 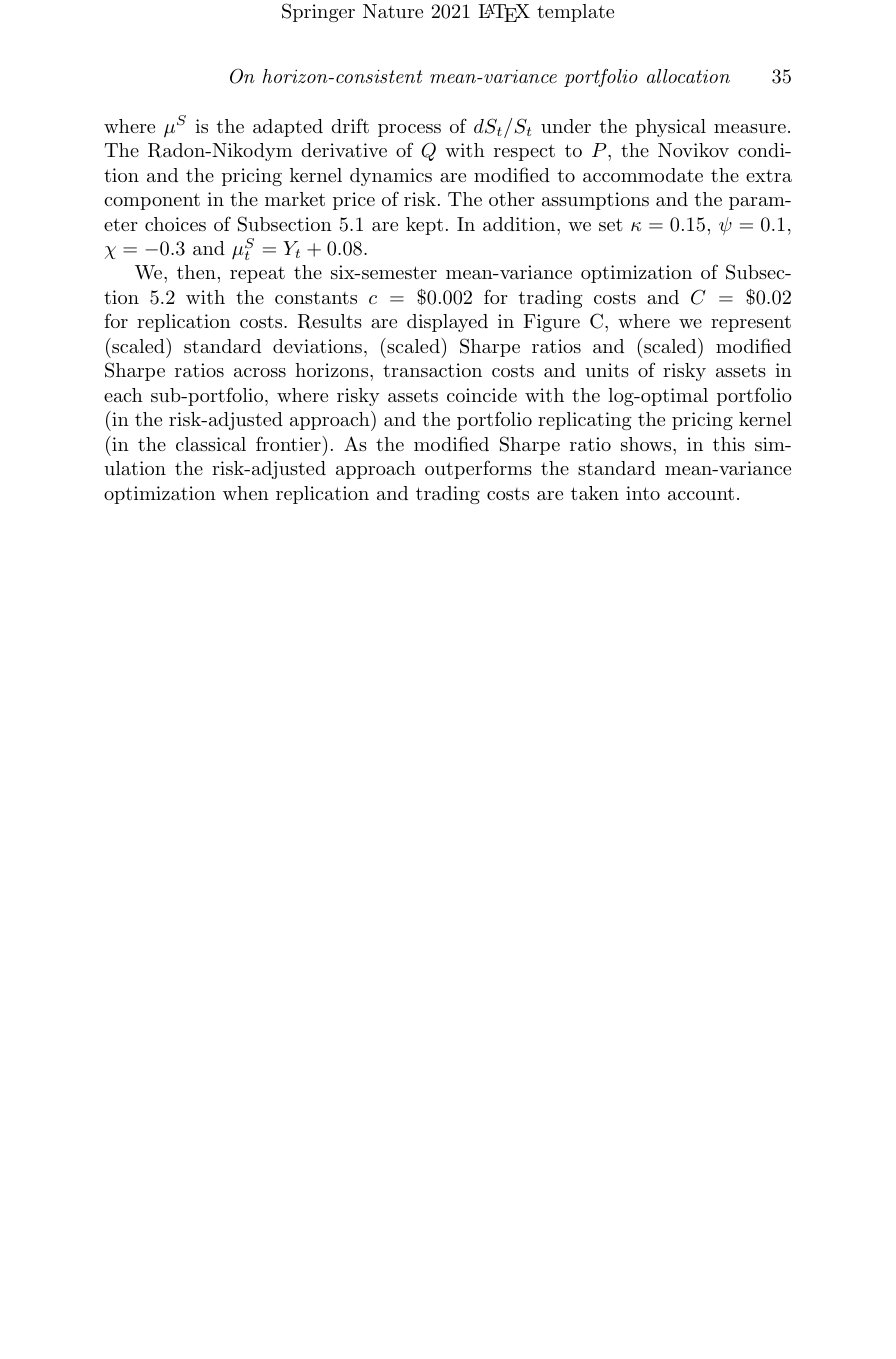 What do you see at coordinates (318, 12) in the screenshot?
I see `Springer` at bounding box center [318, 12].
